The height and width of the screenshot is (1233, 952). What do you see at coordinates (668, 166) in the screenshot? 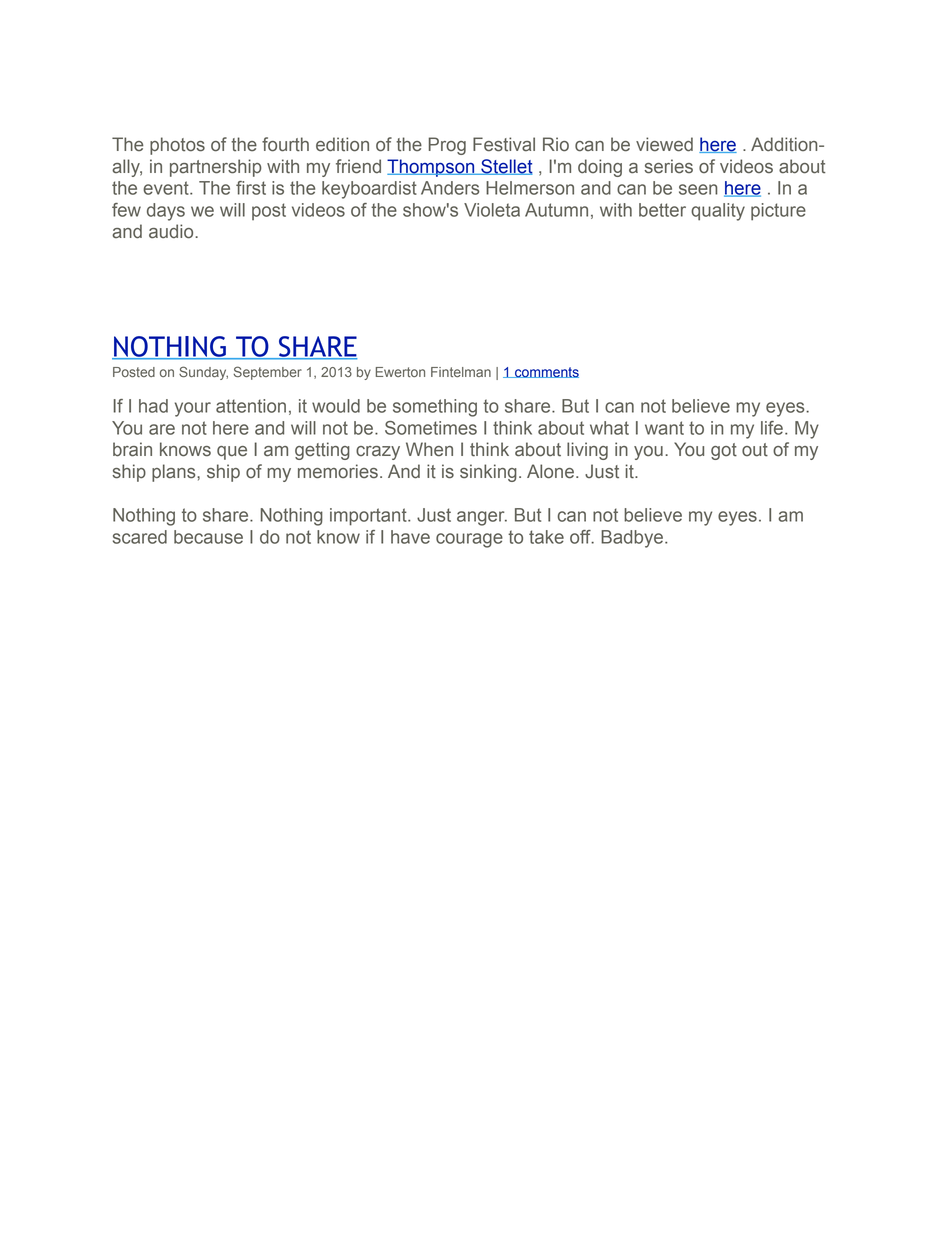
I see `series` at bounding box center [668, 166].
